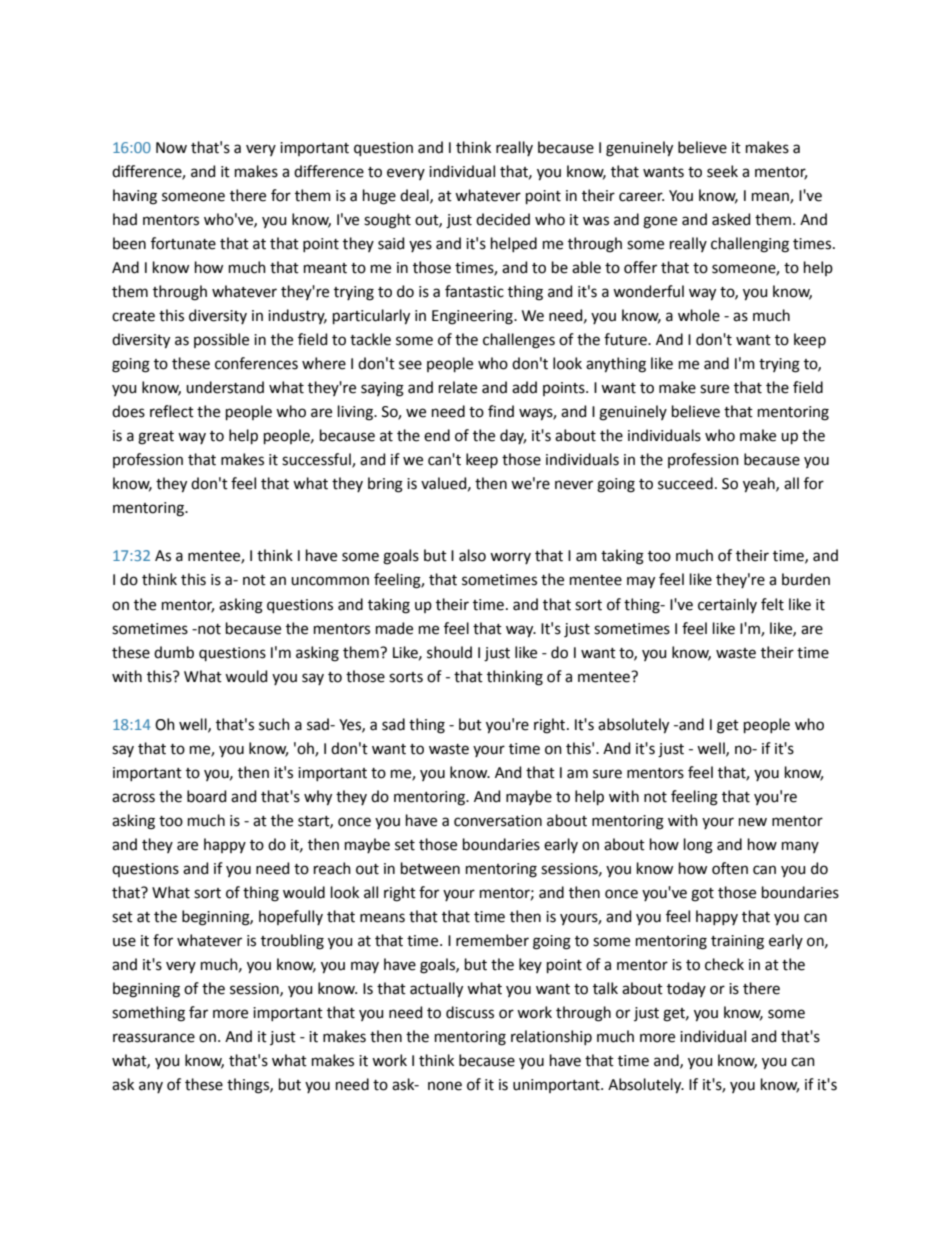  Describe the element at coordinates (686, 989) in the document. I see `today` at that location.
